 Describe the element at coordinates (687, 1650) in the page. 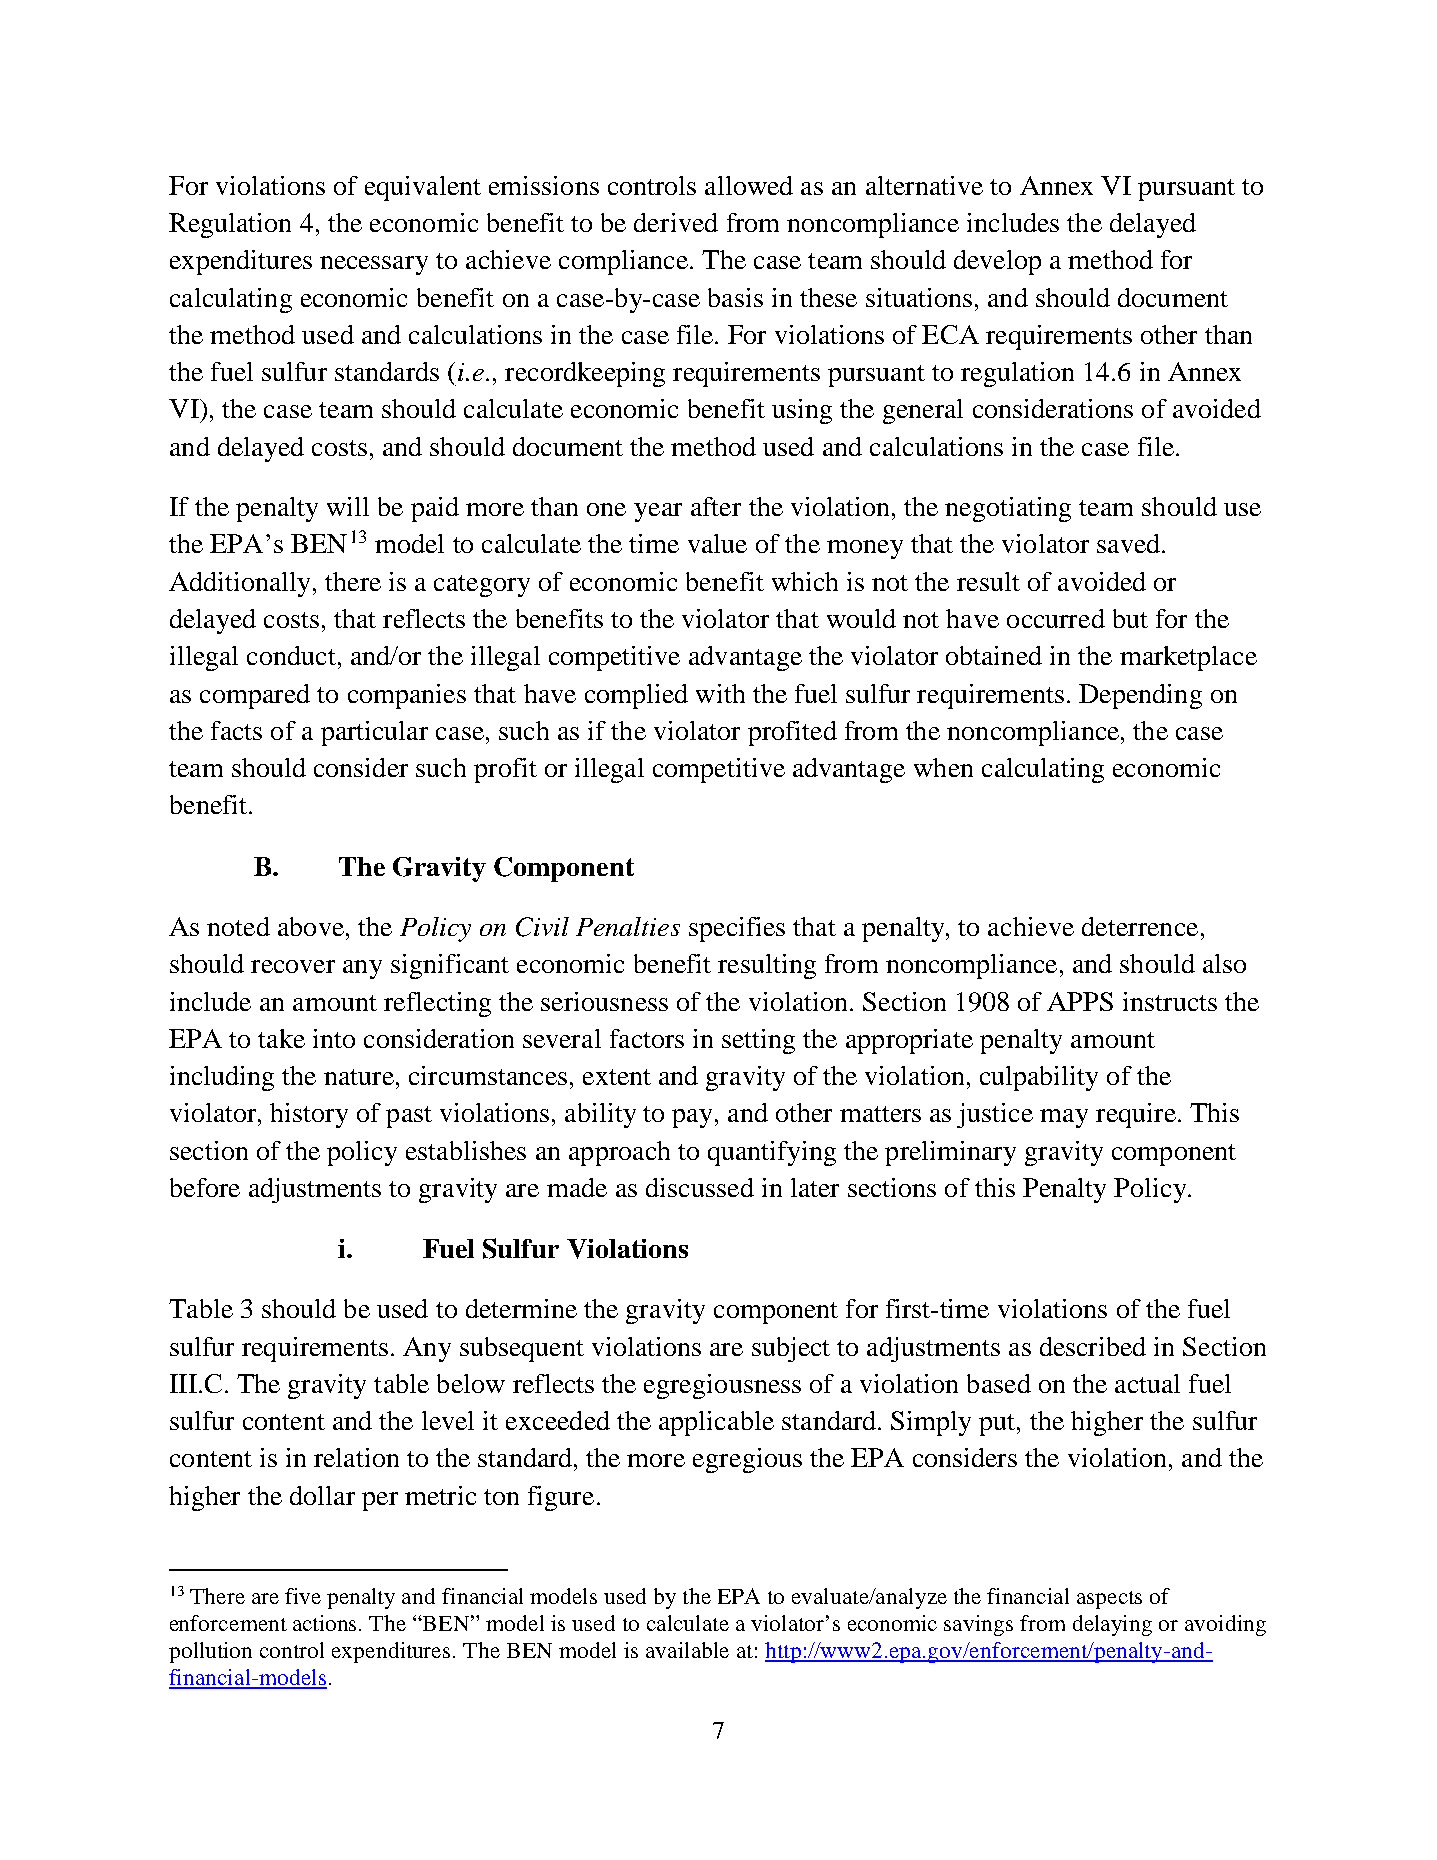

I see `available` at that location.
